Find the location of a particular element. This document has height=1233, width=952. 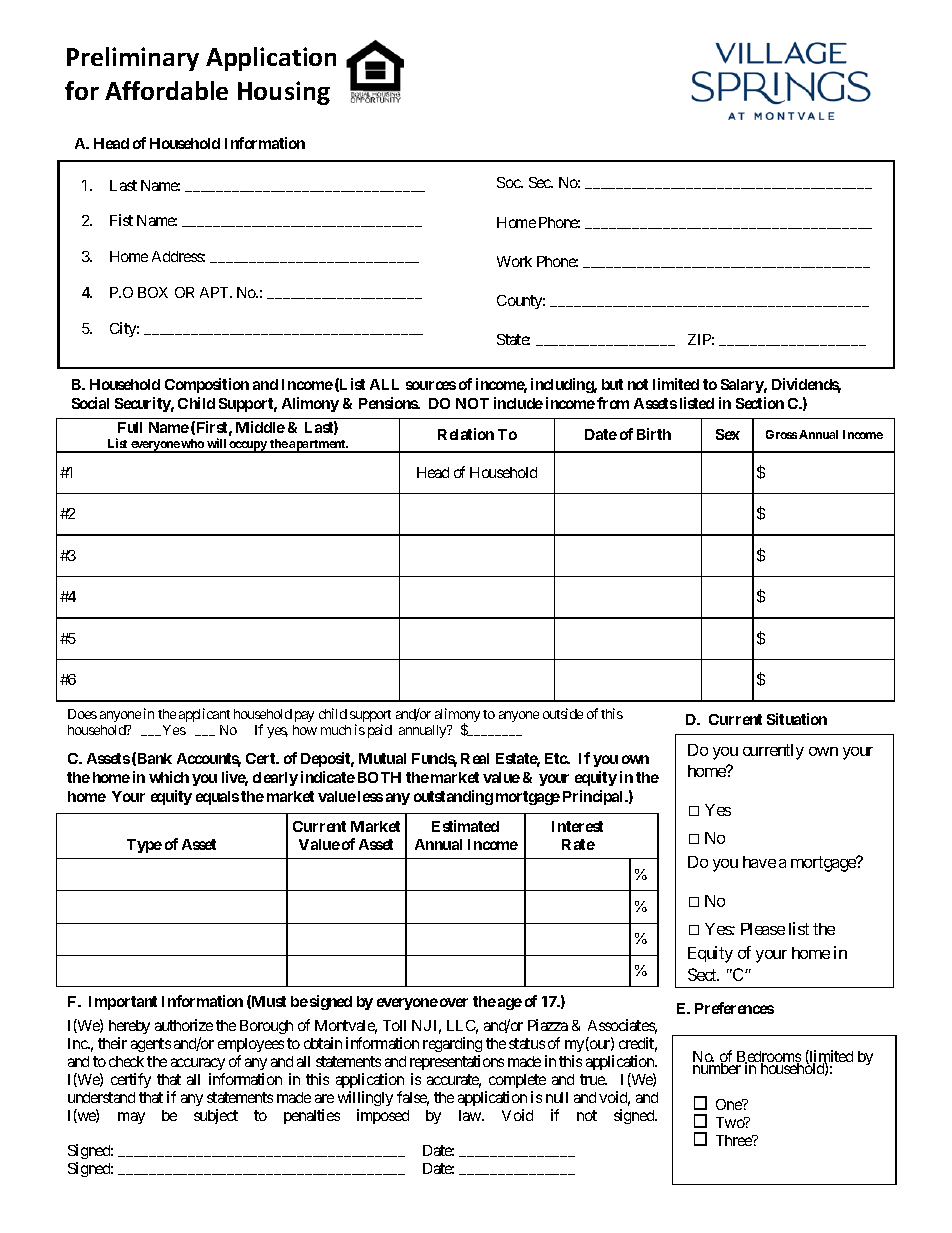

Housing is located at coordinates (284, 93).
